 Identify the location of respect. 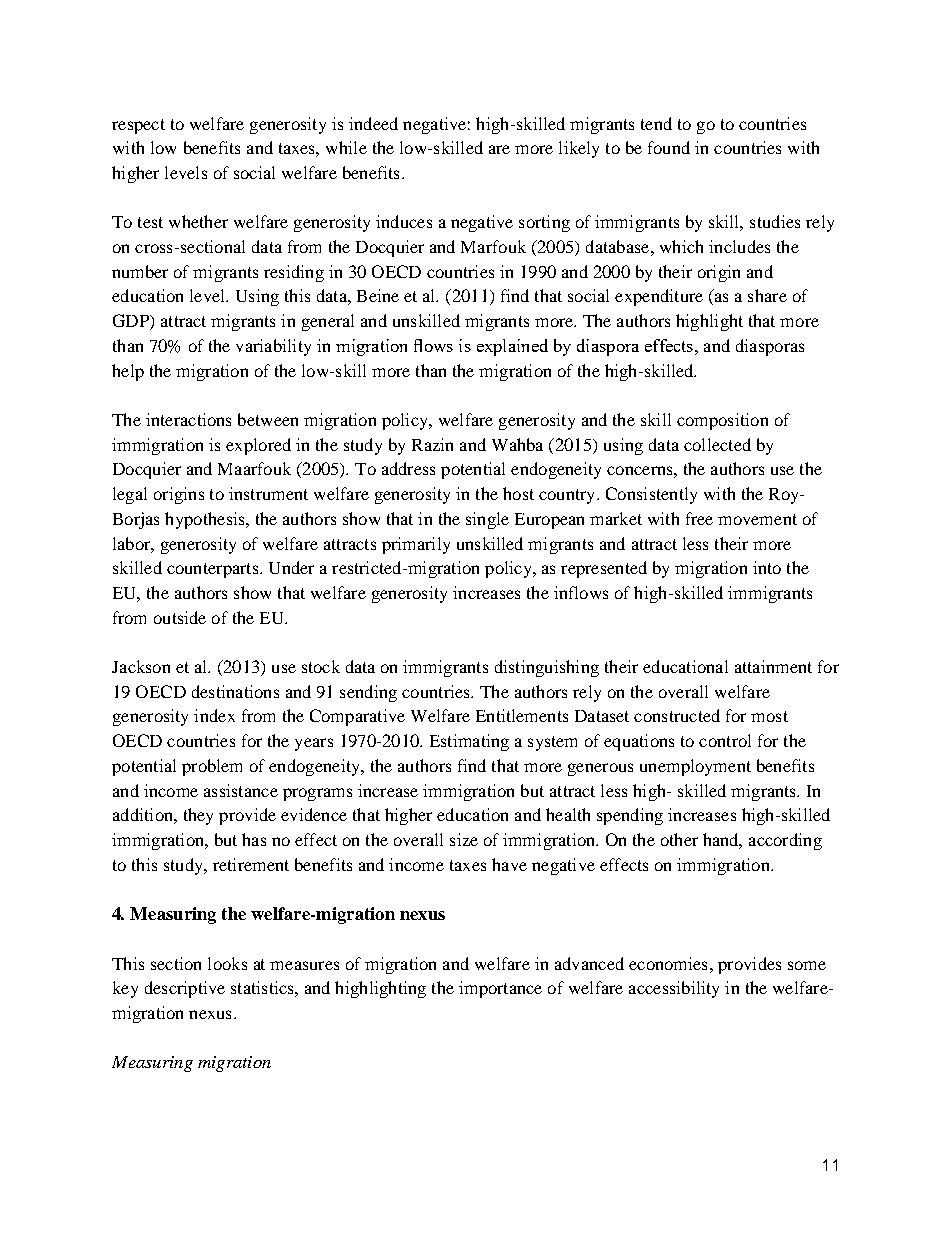
(138, 126).
